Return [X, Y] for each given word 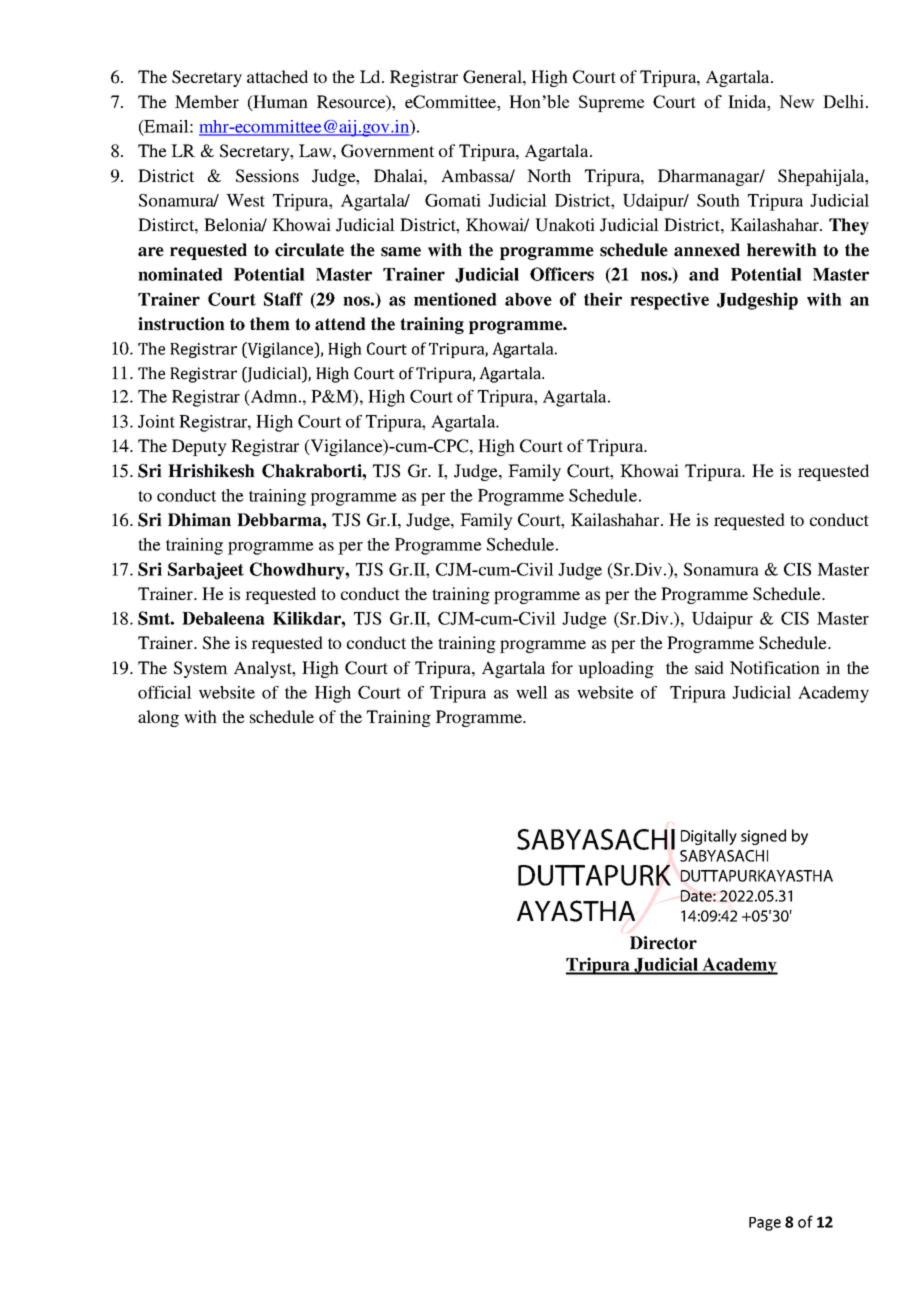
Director [663, 943]
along [158, 718]
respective [669, 301]
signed [763, 837]
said [709, 667]
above [528, 299]
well [532, 692]
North [549, 175]
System [201, 669]
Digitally [709, 837]
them [270, 324]
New [797, 101]
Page [765, 1224]
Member [207, 101]
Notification [775, 667]
